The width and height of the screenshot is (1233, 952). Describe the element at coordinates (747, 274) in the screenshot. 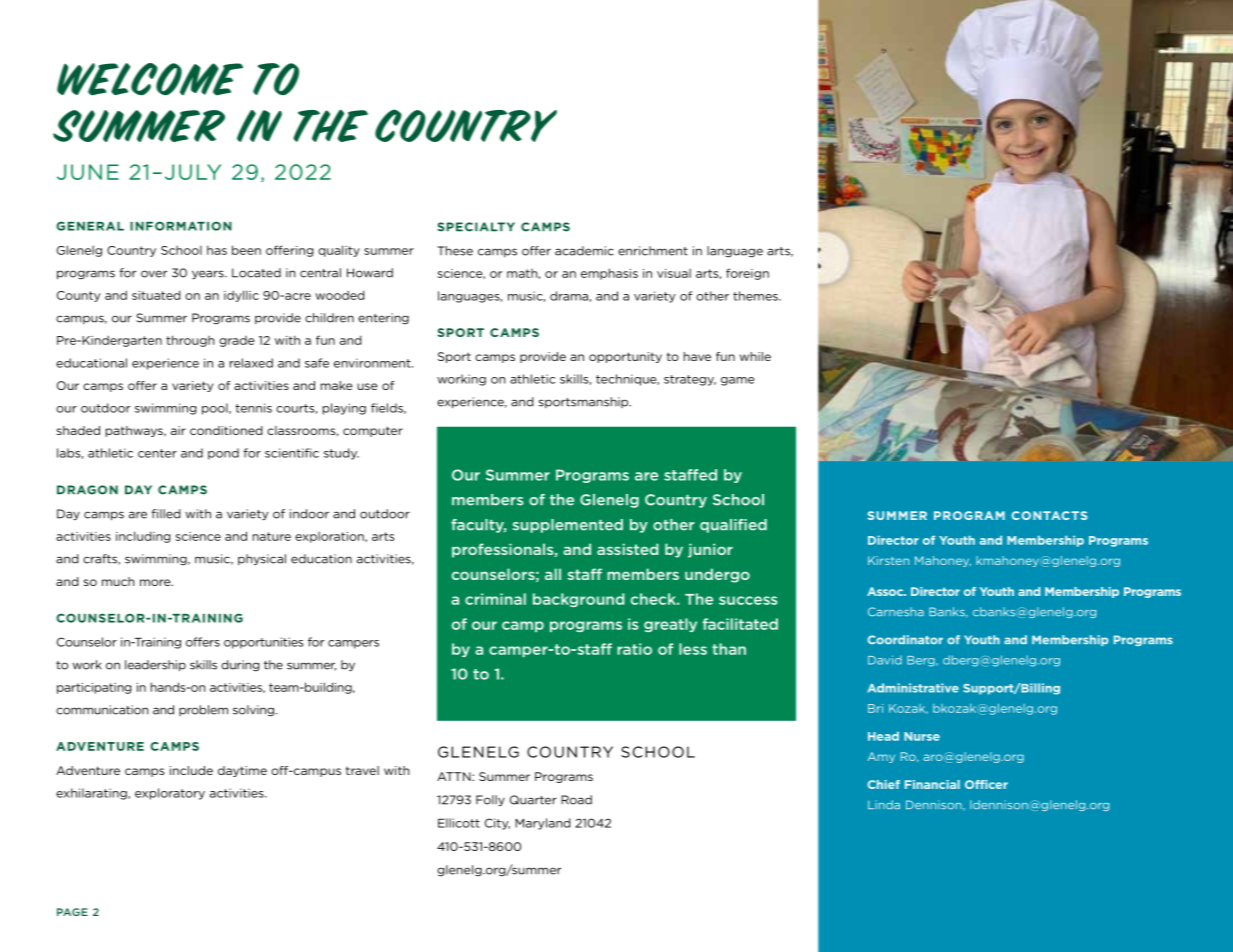

I see `foreign` at that location.
